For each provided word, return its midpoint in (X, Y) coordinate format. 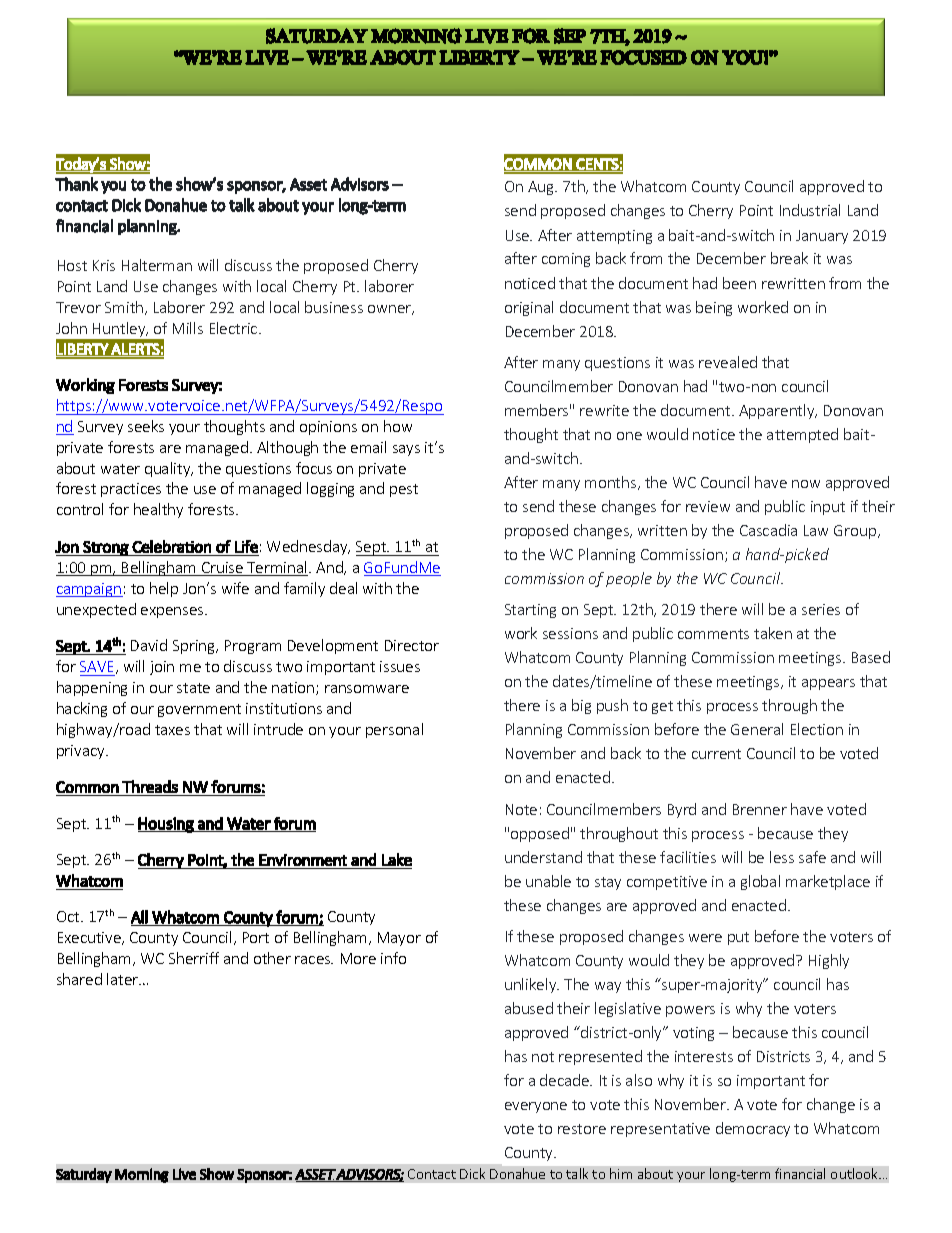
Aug (542, 188)
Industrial (810, 210)
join (162, 668)
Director (412, 645)
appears (828, 684)
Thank (76, 184)
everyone (536, 1107)
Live (184, 1174)
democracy (753, 1129)
